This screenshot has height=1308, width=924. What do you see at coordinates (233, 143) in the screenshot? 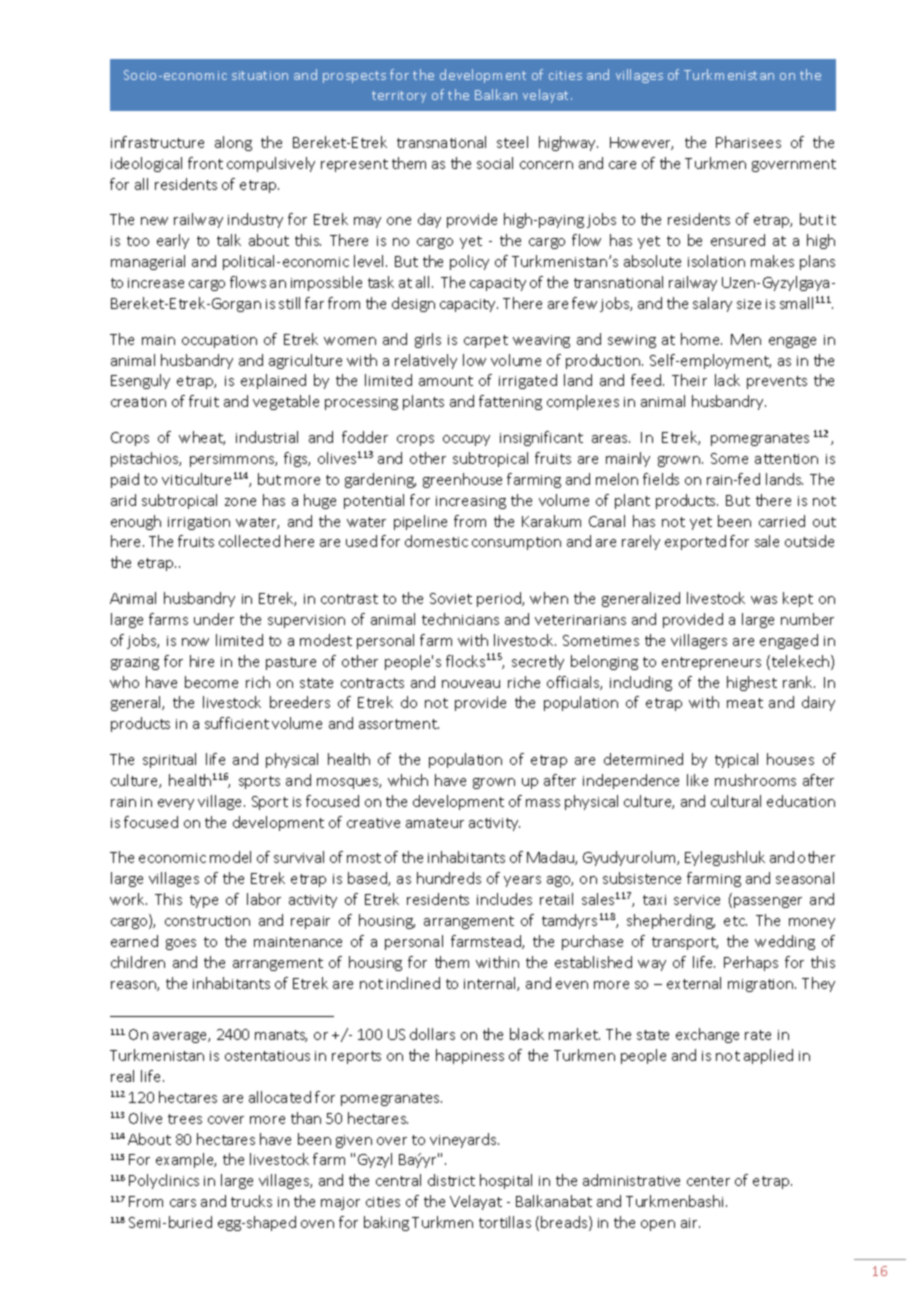
I see `along` at bounding box center [233, 143].
